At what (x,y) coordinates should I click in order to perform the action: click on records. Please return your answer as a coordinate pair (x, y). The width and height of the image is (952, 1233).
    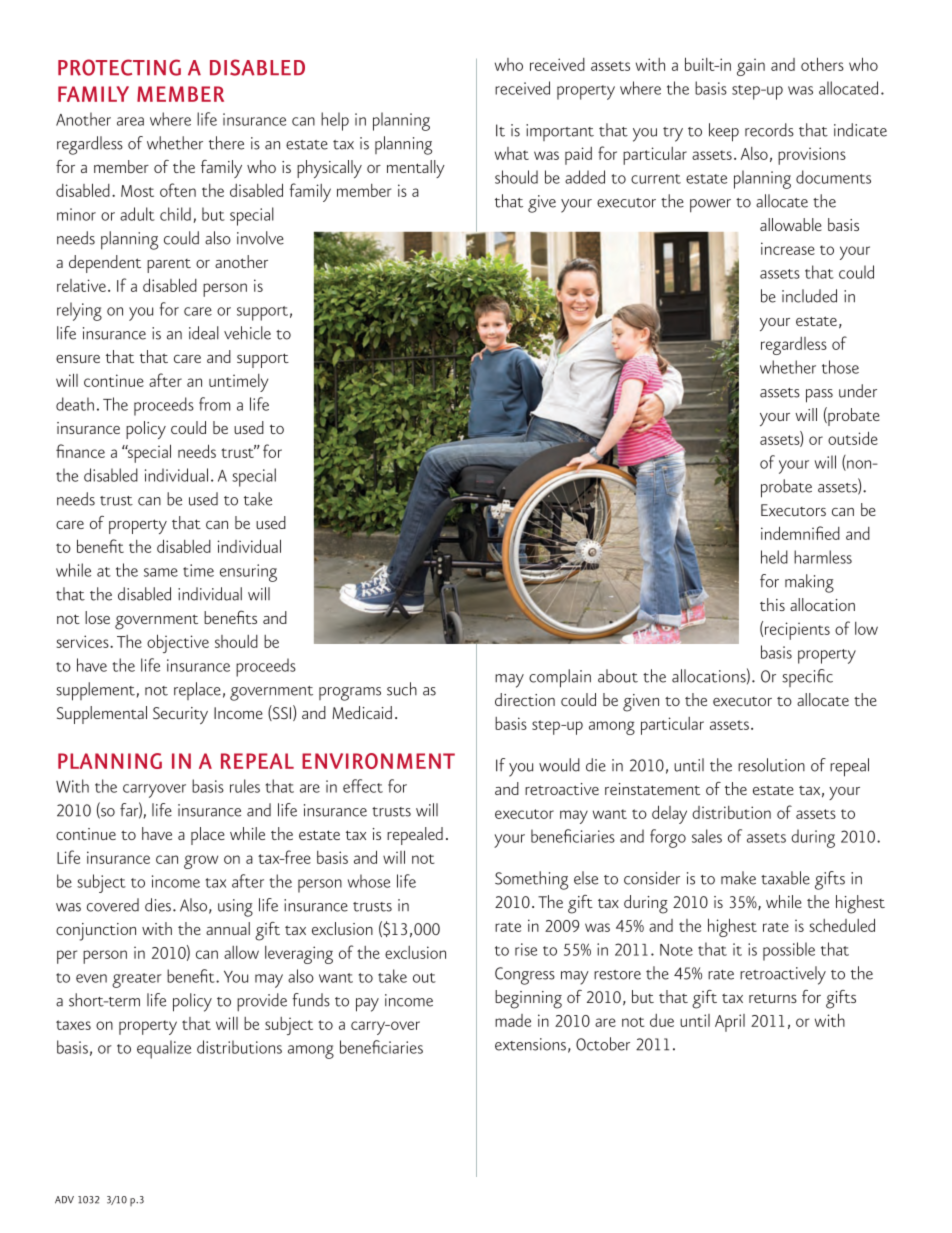
    Looking at the image, I should click on (769, 130).
